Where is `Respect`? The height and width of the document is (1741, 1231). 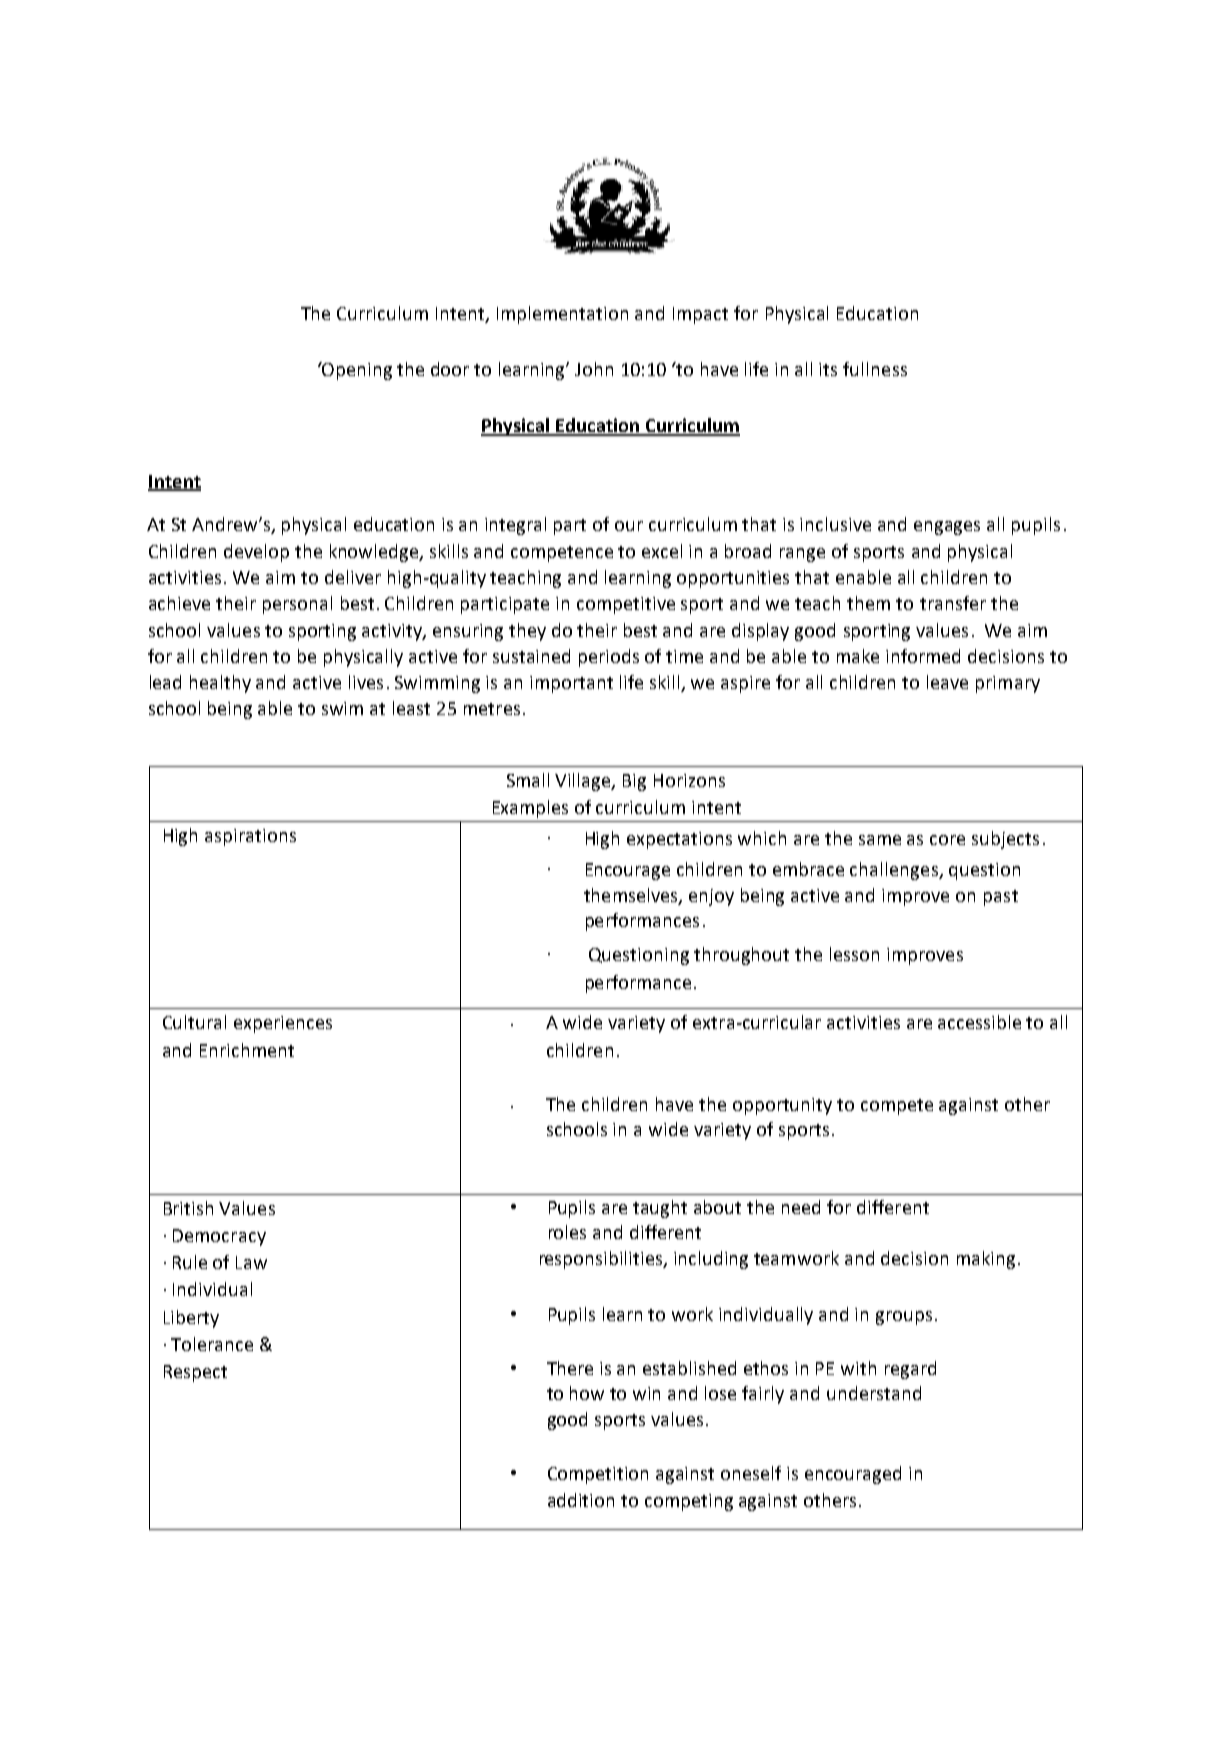
Respect is located at coordinates (195, 1373).
